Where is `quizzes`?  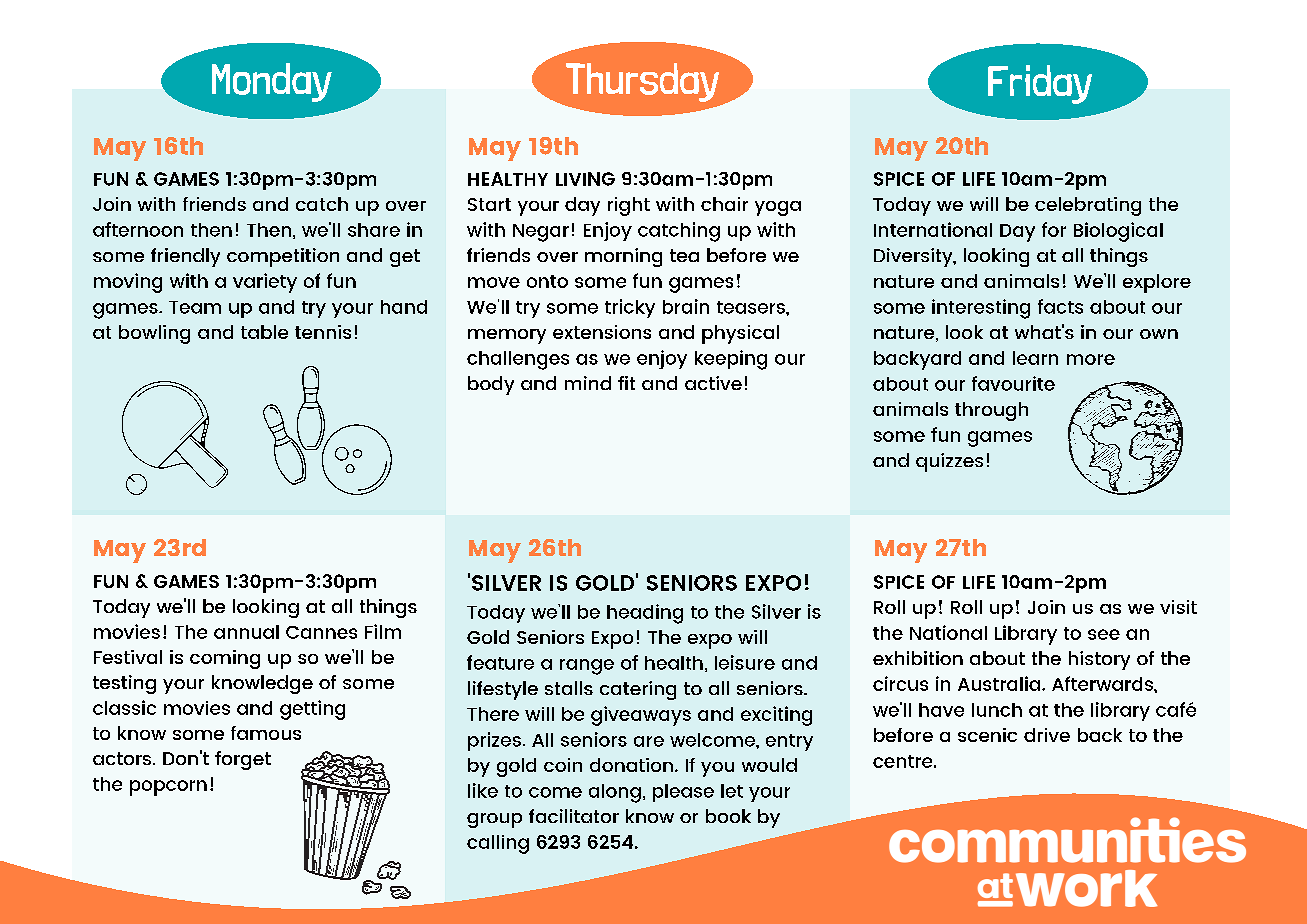 quizzes is located at coordinates (949, 462).
